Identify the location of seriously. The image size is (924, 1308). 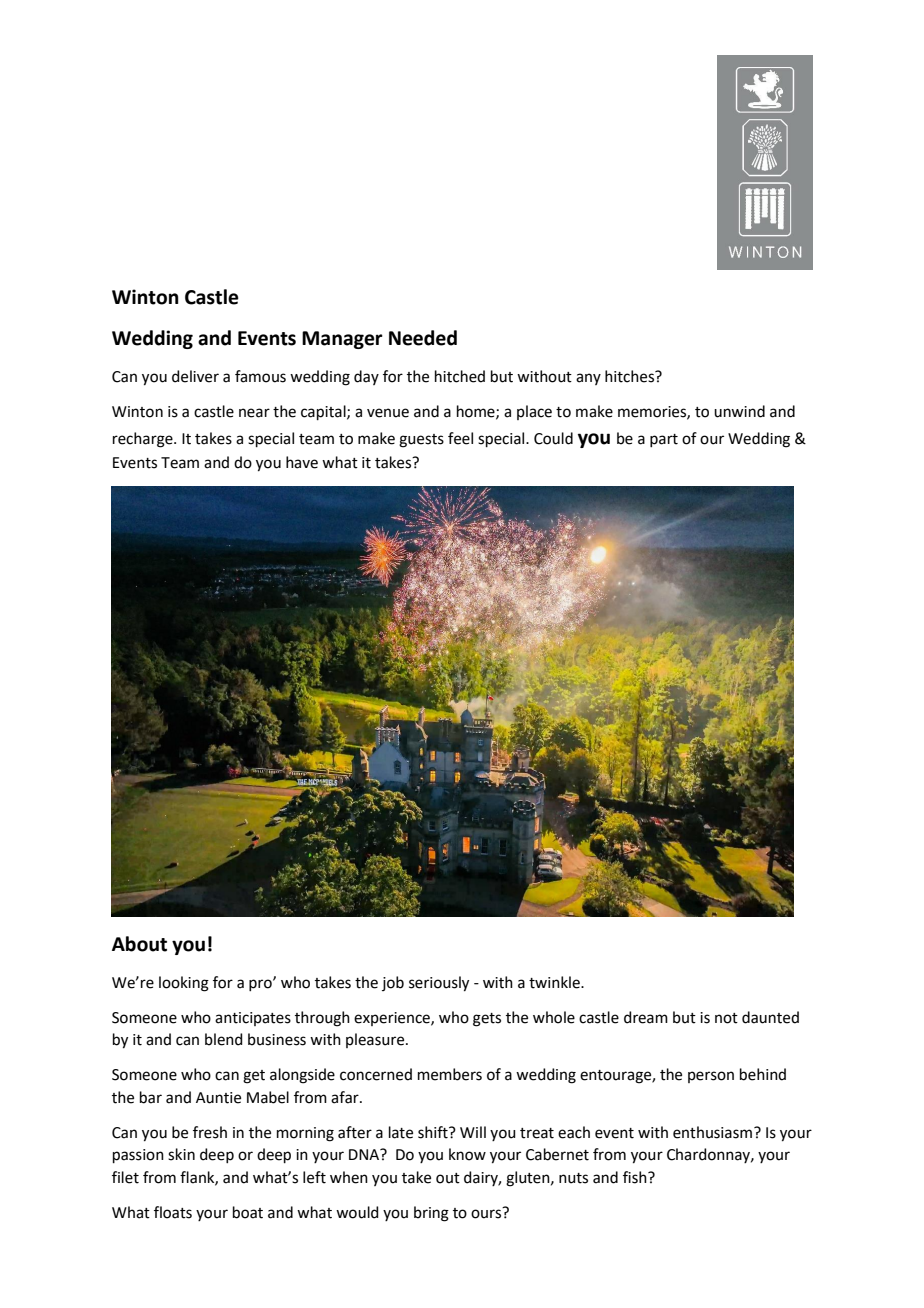
(439, 984).
